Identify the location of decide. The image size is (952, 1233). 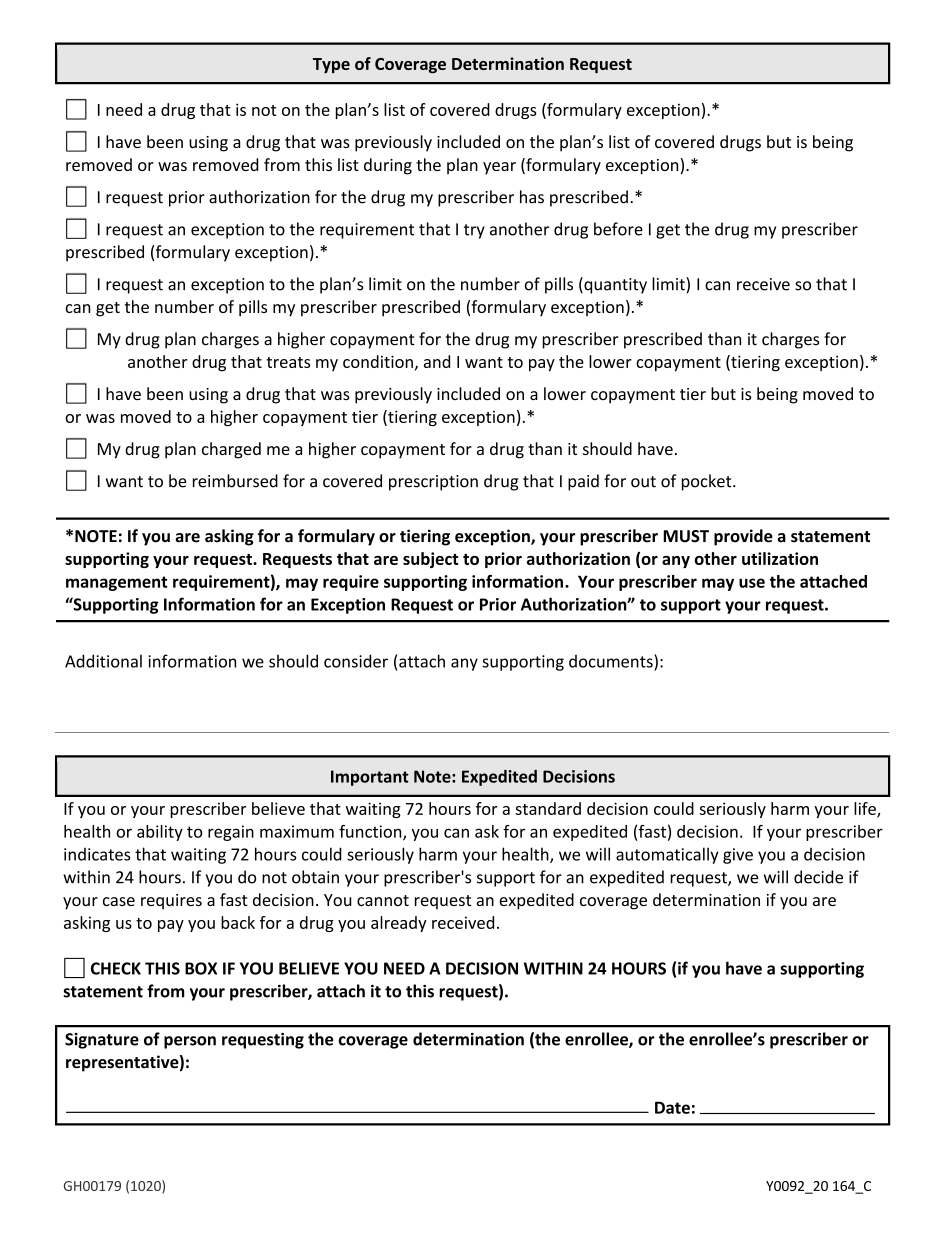
(818, 877).
